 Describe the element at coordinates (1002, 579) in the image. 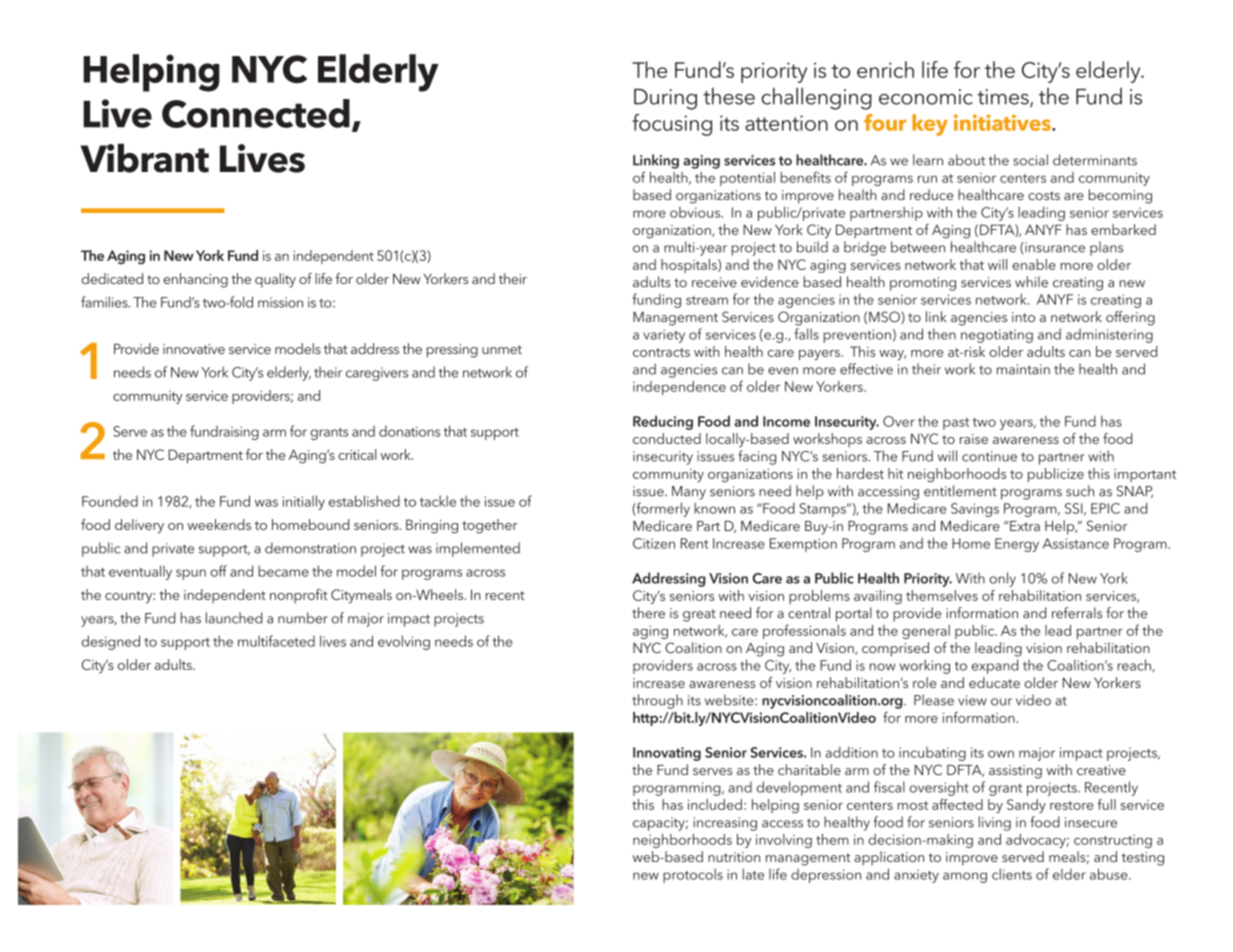

I see `only` at that location.
